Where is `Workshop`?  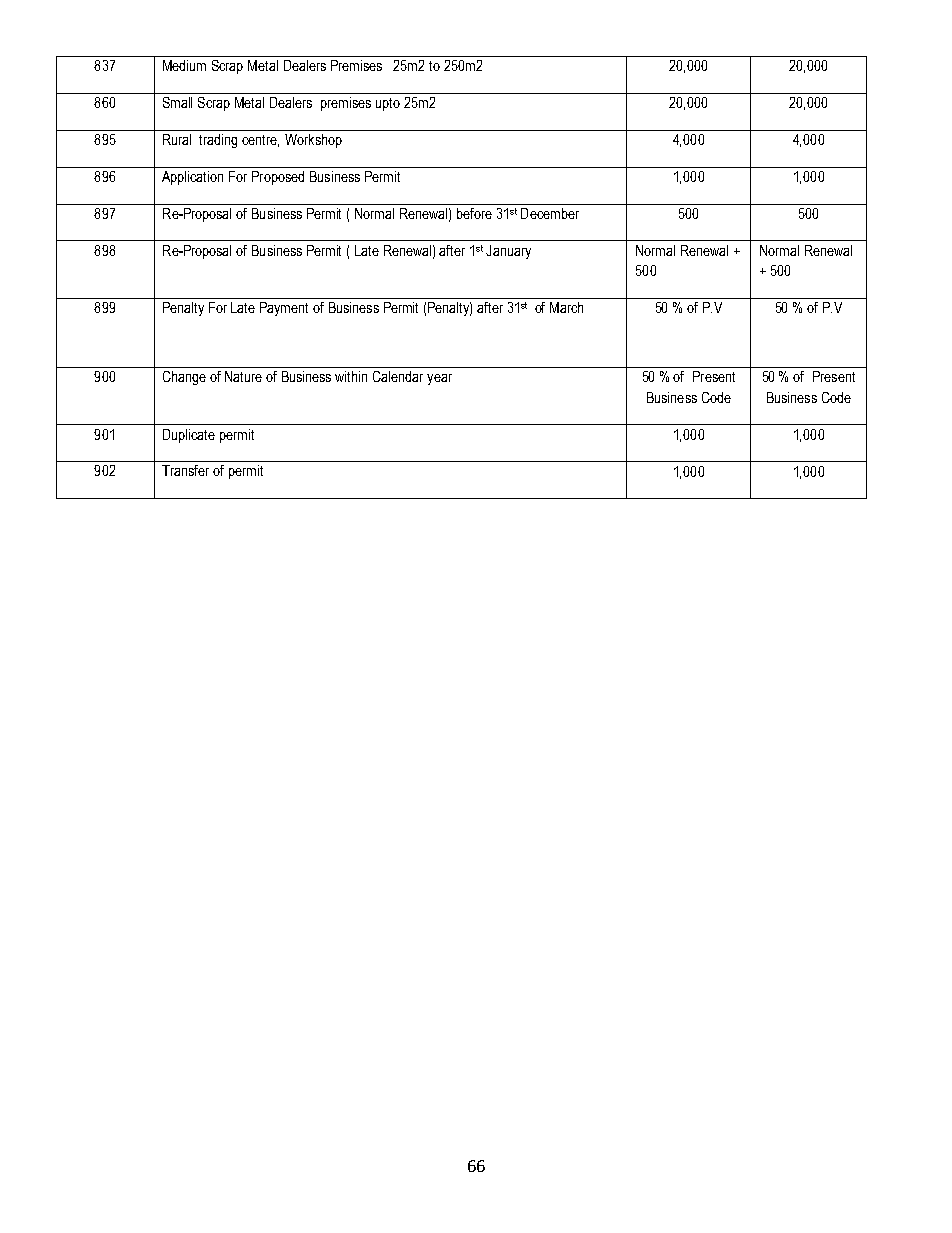
Workshop is located at coordinates (313, 141).
